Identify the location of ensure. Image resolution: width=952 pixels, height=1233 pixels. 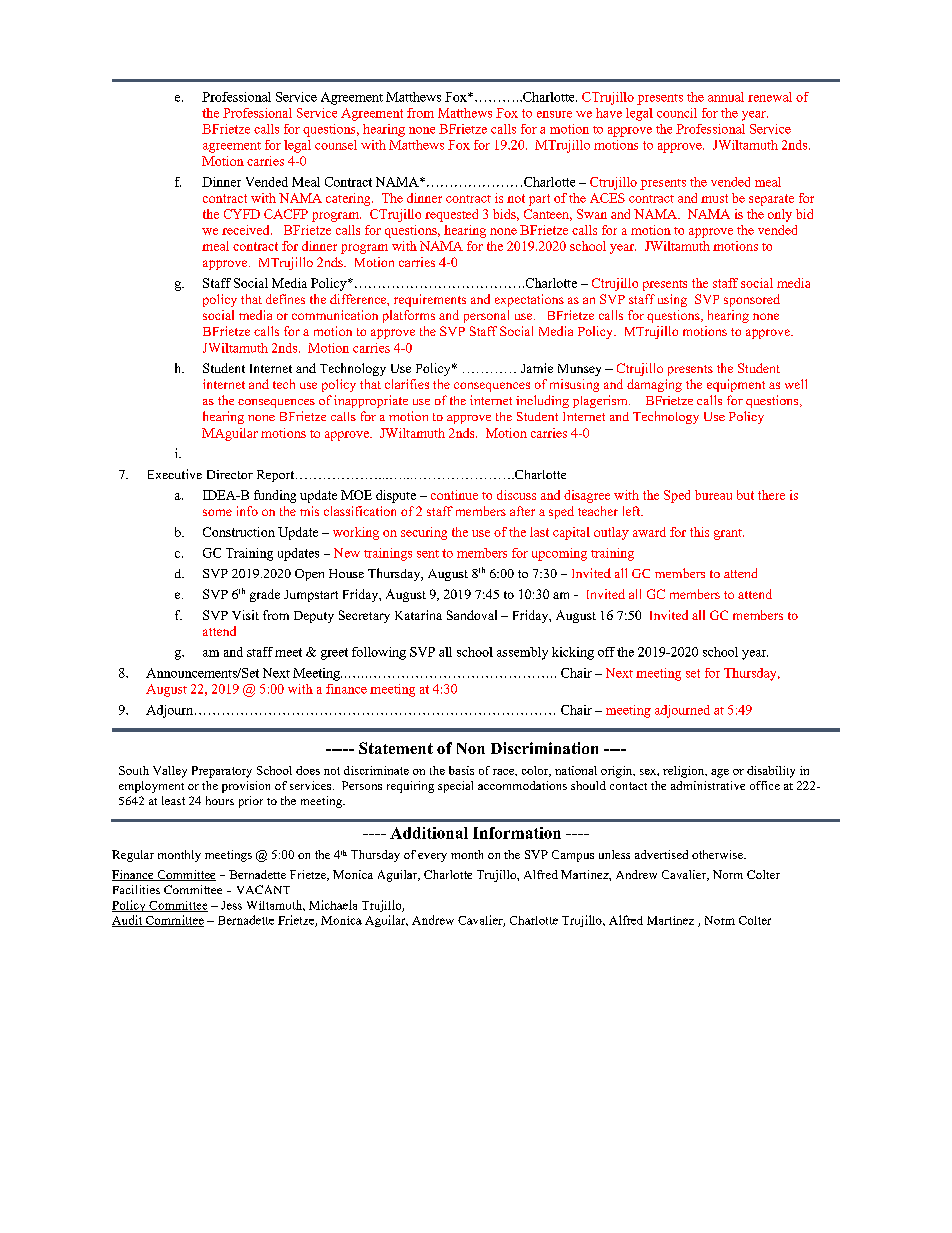
(554, 114).
